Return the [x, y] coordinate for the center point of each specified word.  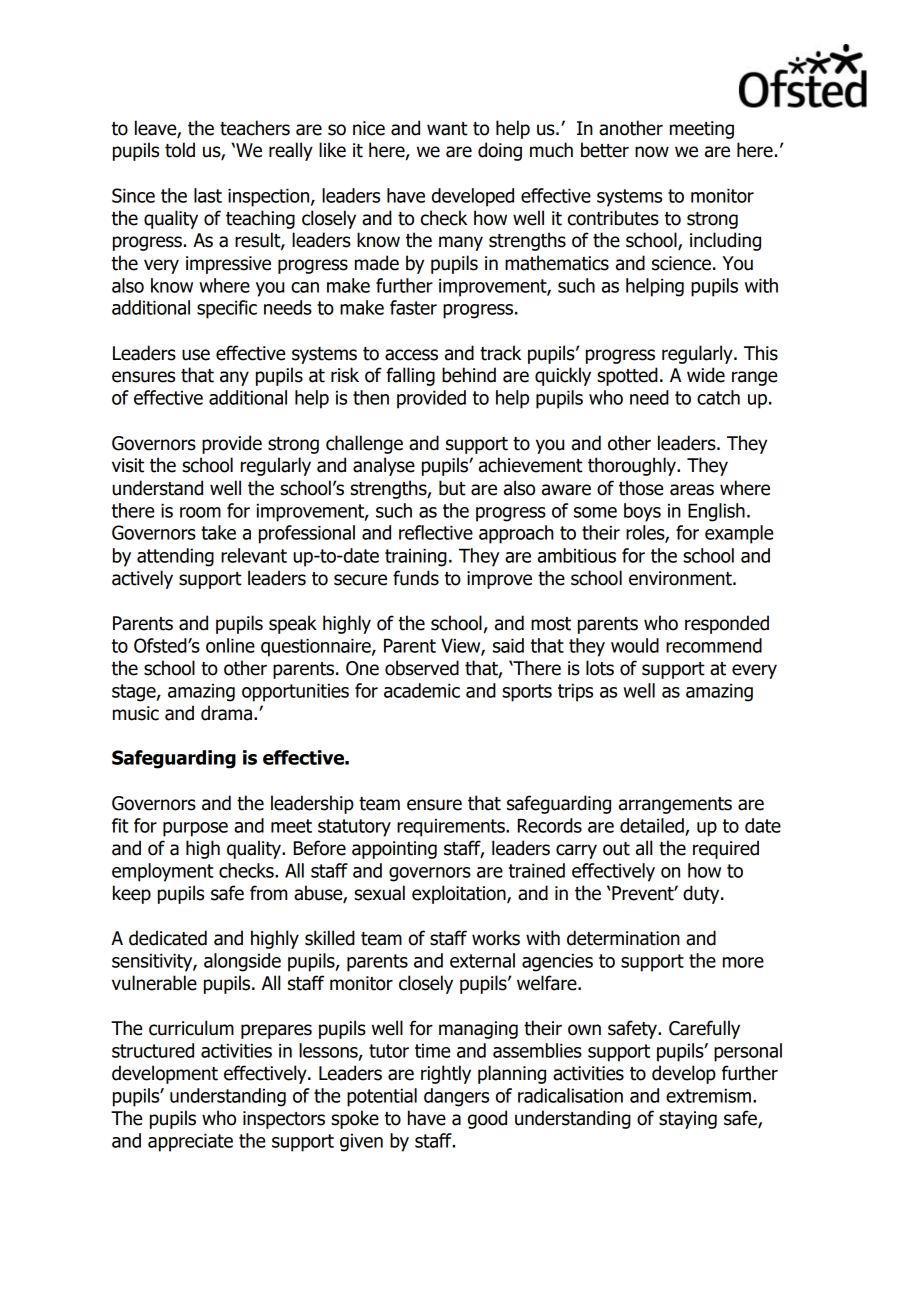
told [180, 150]
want [447, 129]
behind [469, 375]
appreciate [190, 1142]
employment [163, 872]
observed [422, 668]
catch [718, 397]
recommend [714, 645]
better [605, 150]
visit [128, 465]
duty [702, 894]
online [230, 645]
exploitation [460, 894]
